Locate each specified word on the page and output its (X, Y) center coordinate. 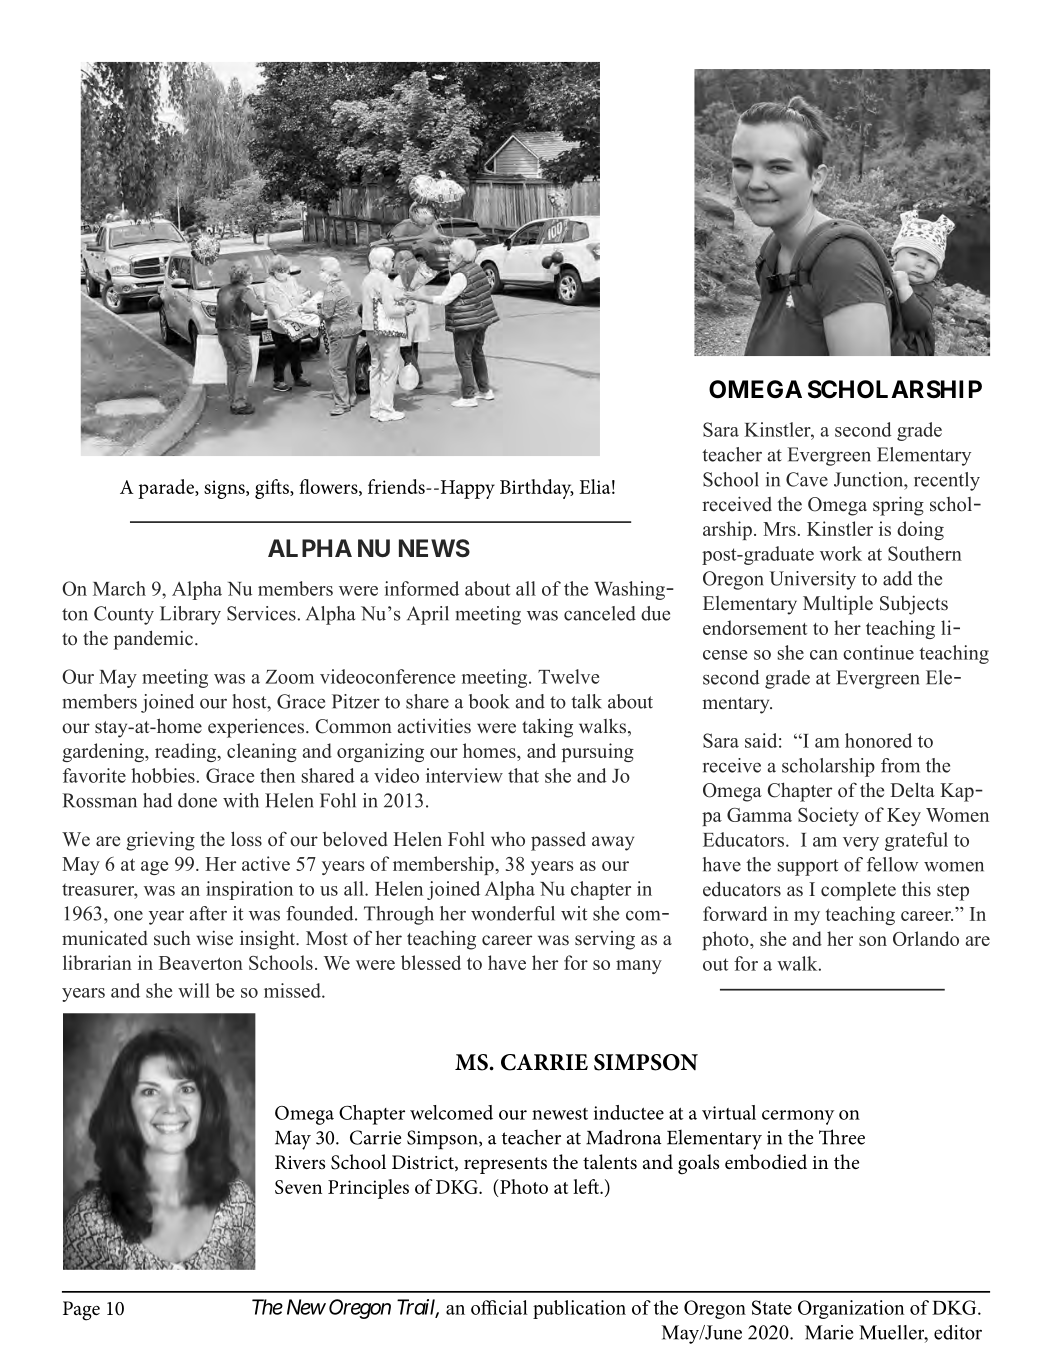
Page (81, 1311)
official (499, 1307)
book (489, 701)
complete (858, 891)
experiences (256, 728)
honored (878, 740)
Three (842, 1137)
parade (167, 489)
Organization (851, 1309)
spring (898, 506)
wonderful (513, 913)
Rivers (300, 1162)
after (208, 913)
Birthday (537, 489)
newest (560, 1114)
